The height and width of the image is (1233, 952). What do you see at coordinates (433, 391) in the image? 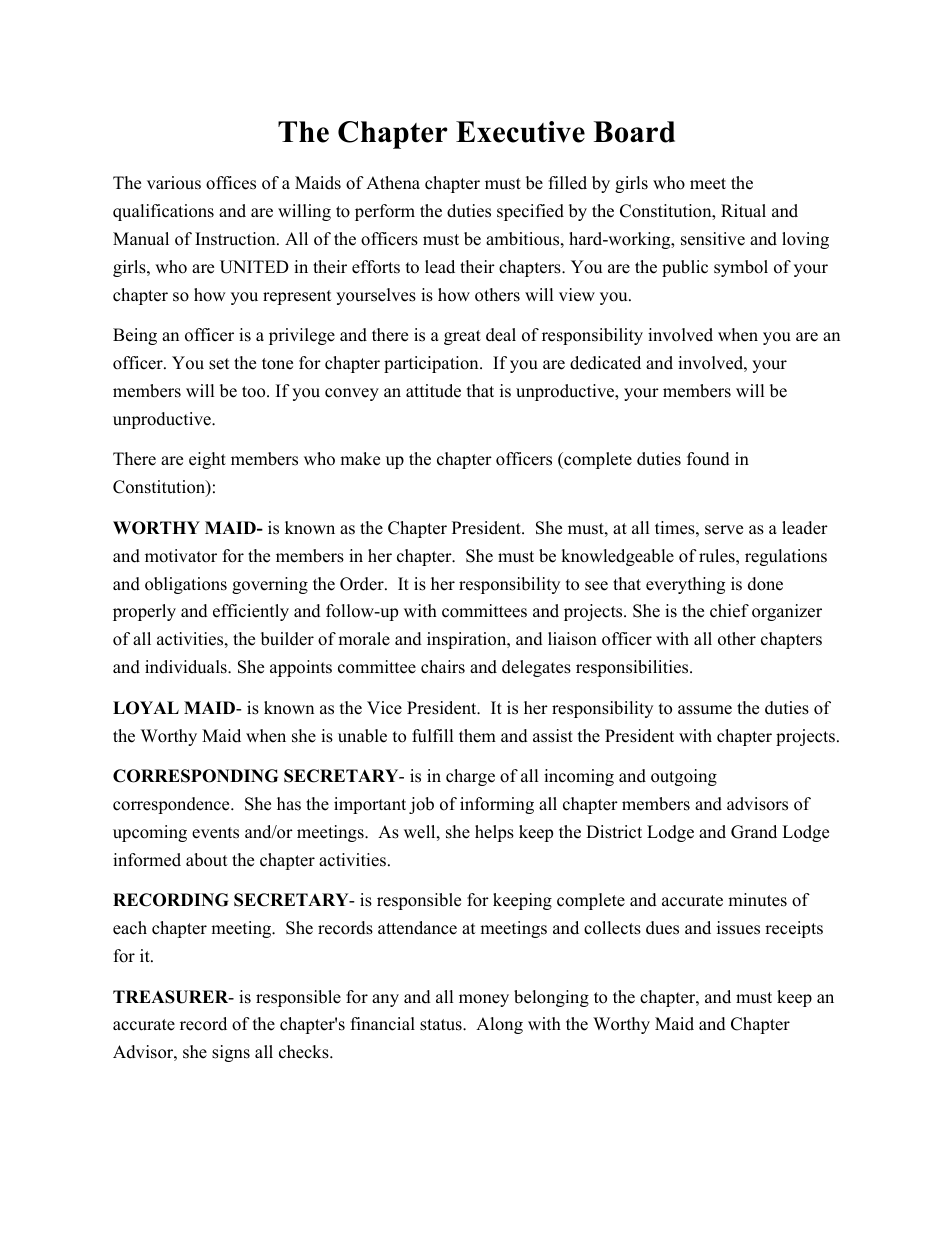
I see `attitude` at bounding box center [433, 391].
